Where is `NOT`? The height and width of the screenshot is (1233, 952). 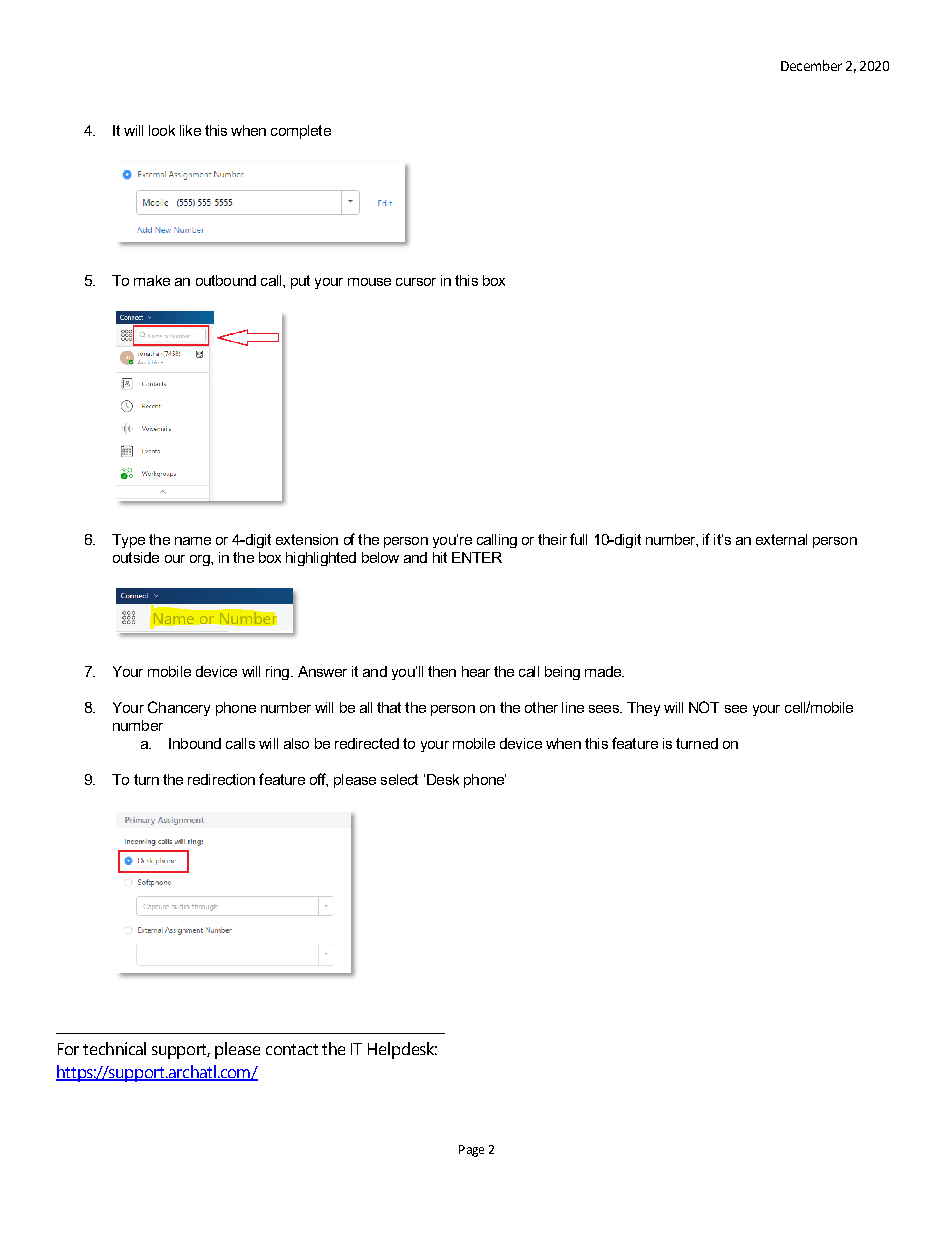 NOT is located at coordinates (704, 707).
